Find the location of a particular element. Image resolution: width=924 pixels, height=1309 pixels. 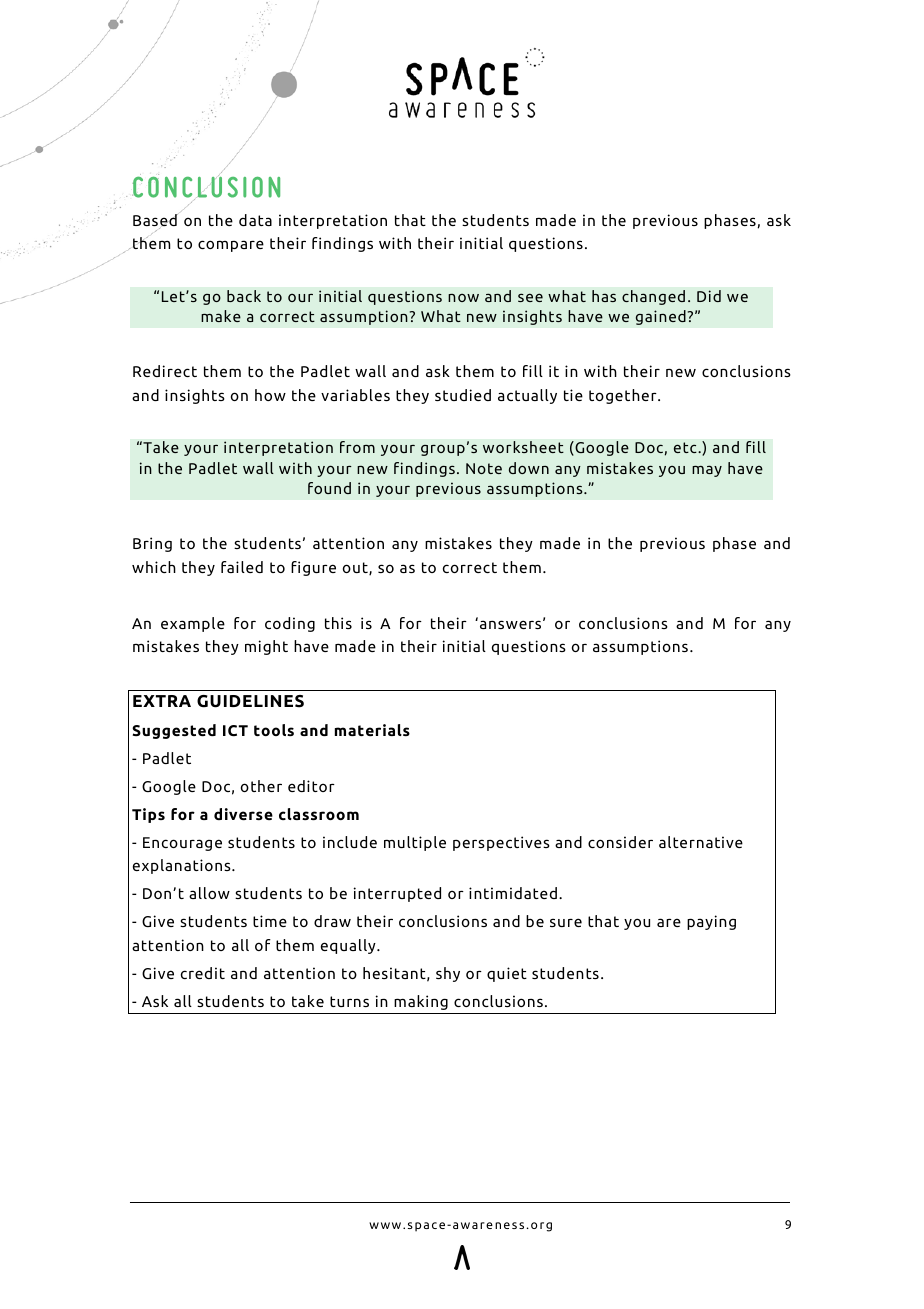

multiple is located at coordinates (415, 843).
